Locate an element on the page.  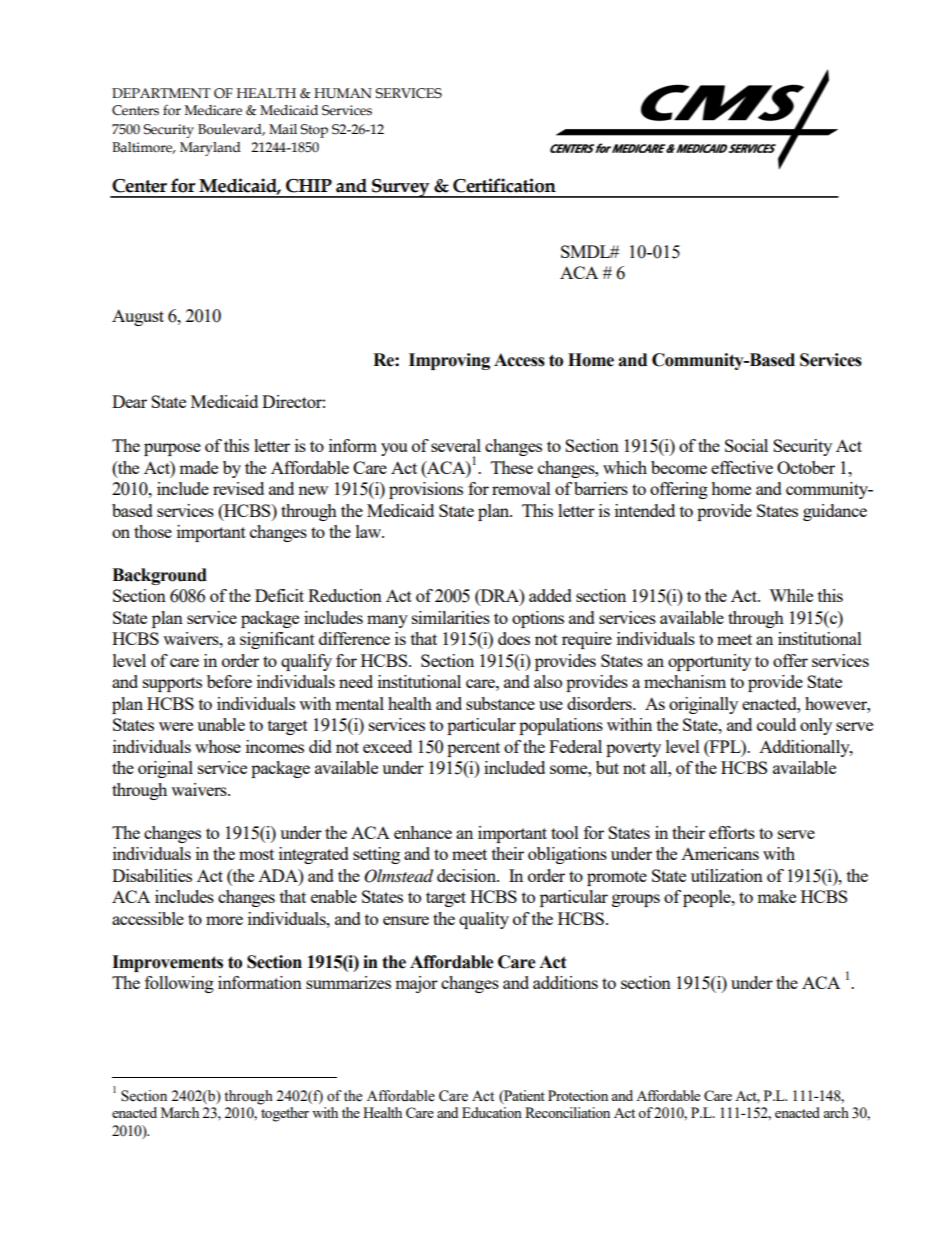
could is located at coordinates (776, 724).
